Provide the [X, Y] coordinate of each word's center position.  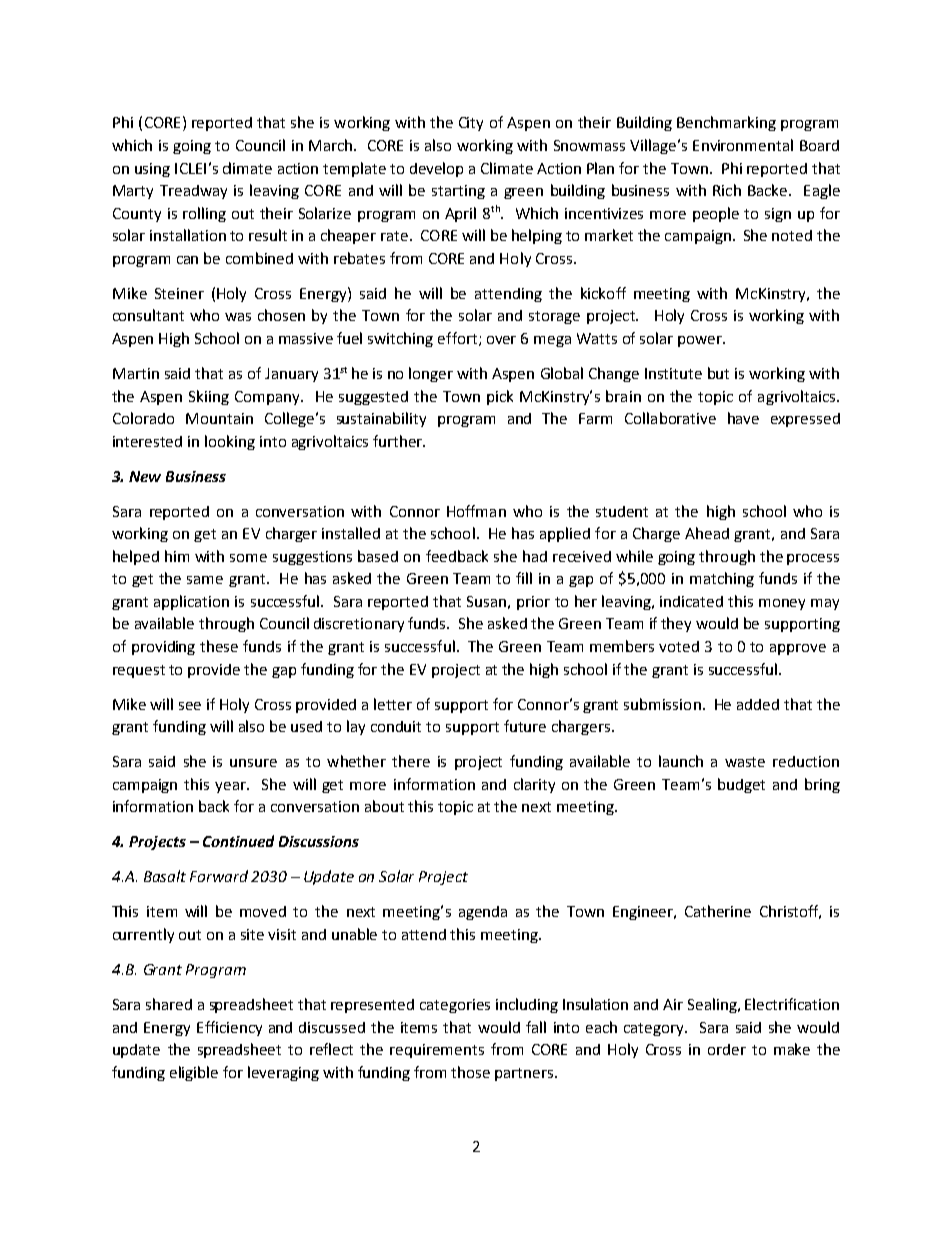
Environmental [743, 145]
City [471, 124]
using [152, 170]
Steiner [179, 293]
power [701, 341]
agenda [483, 913]
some [248, 558]
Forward [219, 876]
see [190, 706]
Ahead [707, 533]
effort [459, 339]
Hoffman [476, 511]
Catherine [718, 911]
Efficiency [229, 1028]
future [525, 726]
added [758, 704]
